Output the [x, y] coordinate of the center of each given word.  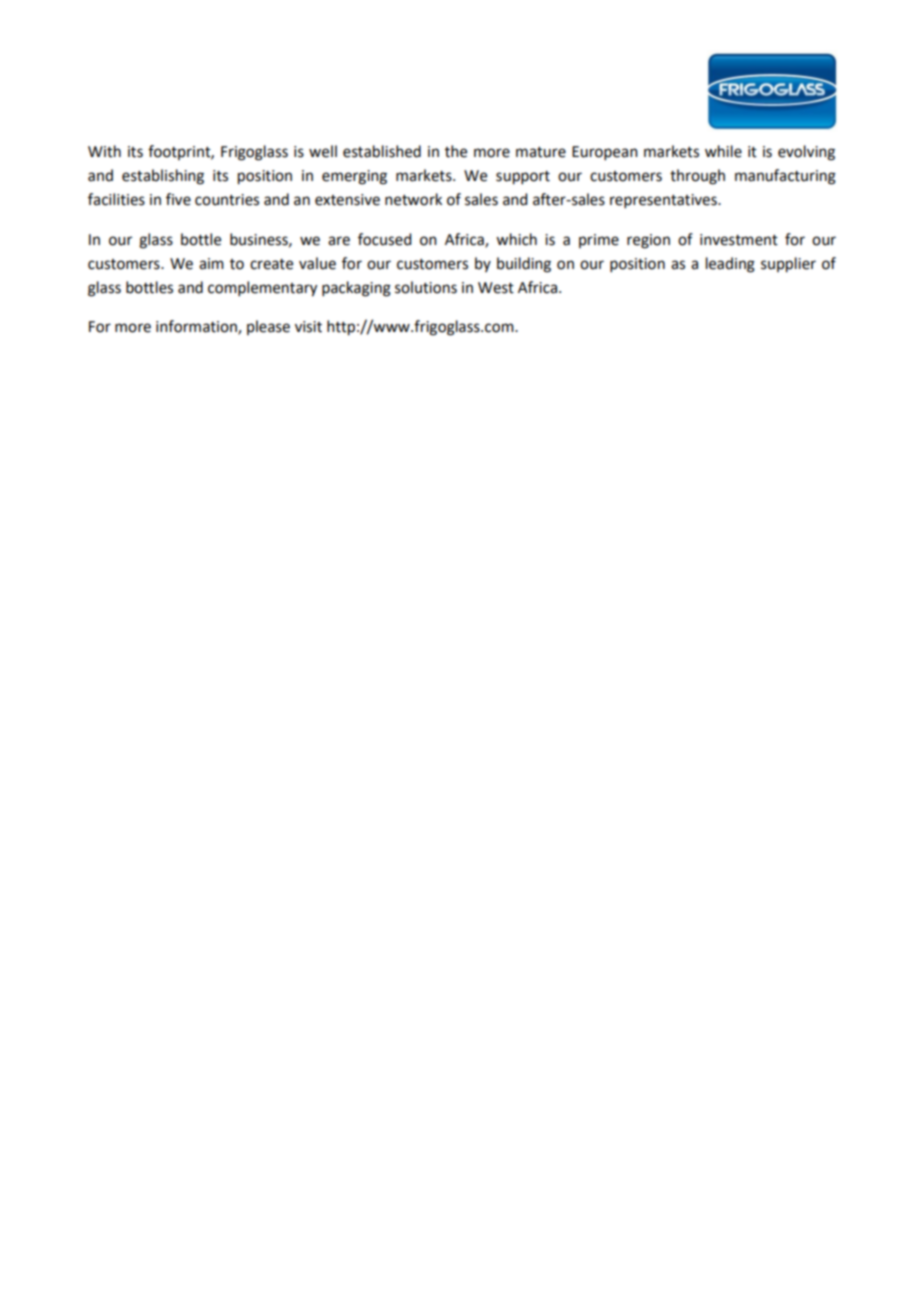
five [178, 199]
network [413, 199]
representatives [664, 201]
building [524, 265]
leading [730, 265]
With [104, 151]
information [197, 327]
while [723, 151]
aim [211, 264]
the [456, 151]
